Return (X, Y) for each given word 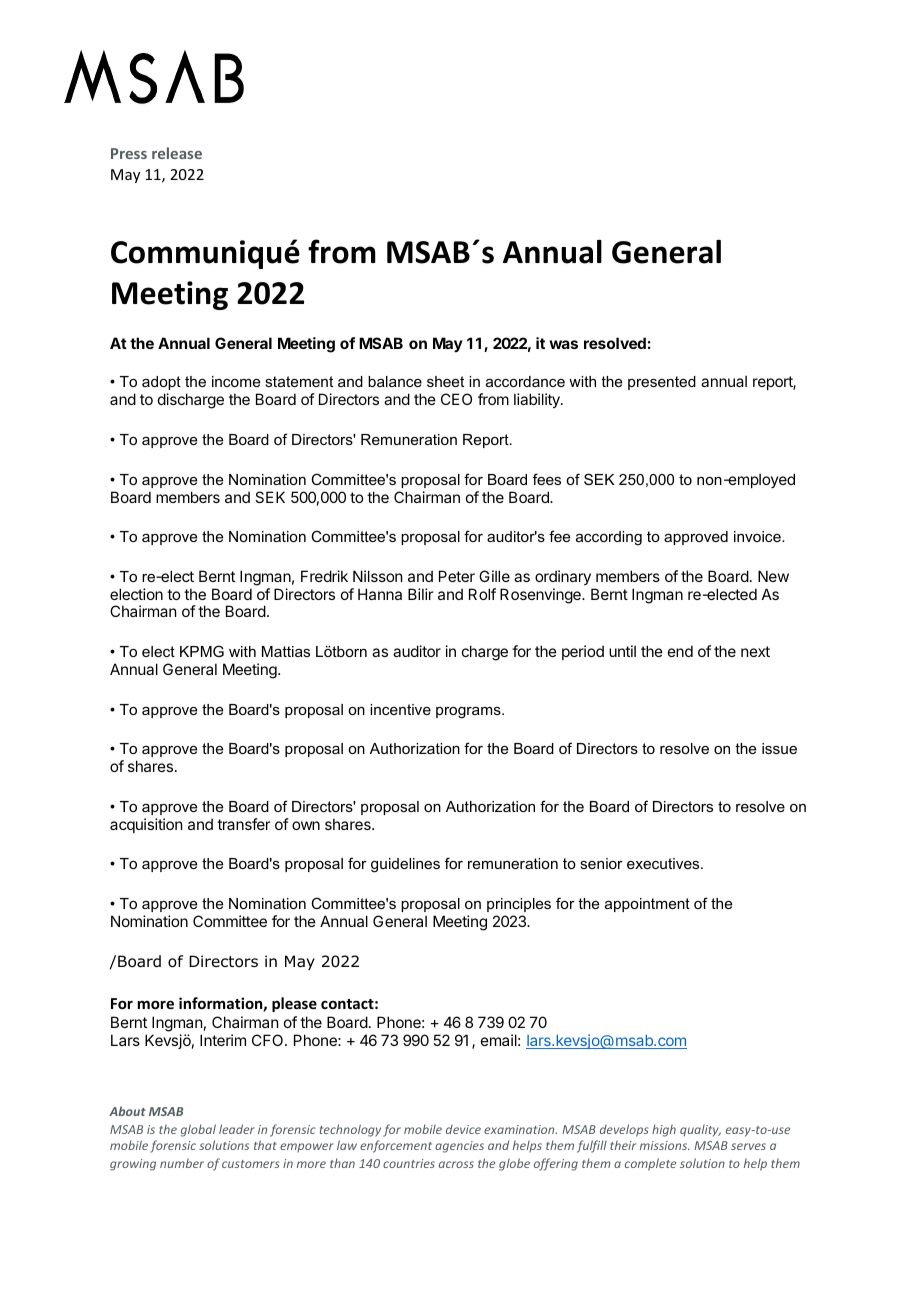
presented (662, 383)
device (463, 1129)
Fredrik (324, 576)
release (177, 153)
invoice (758, 536)
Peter (457, 576)
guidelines (405, 865)
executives (664, 863)
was (563, 344)
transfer (243, 824)
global (198, 1130)
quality (700, 1130)
